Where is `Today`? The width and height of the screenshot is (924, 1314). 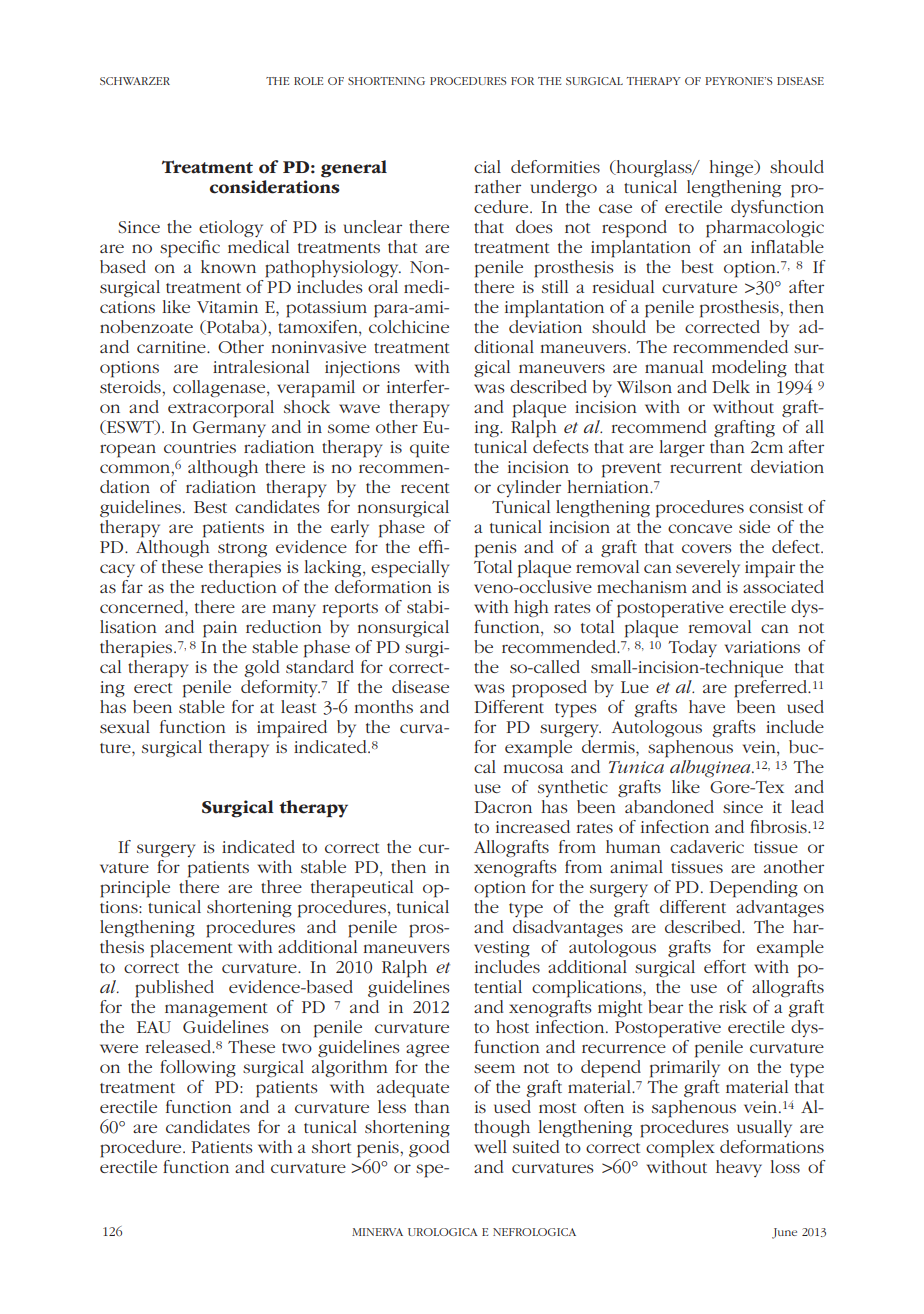
Today is located at coordinates (692, 648).
